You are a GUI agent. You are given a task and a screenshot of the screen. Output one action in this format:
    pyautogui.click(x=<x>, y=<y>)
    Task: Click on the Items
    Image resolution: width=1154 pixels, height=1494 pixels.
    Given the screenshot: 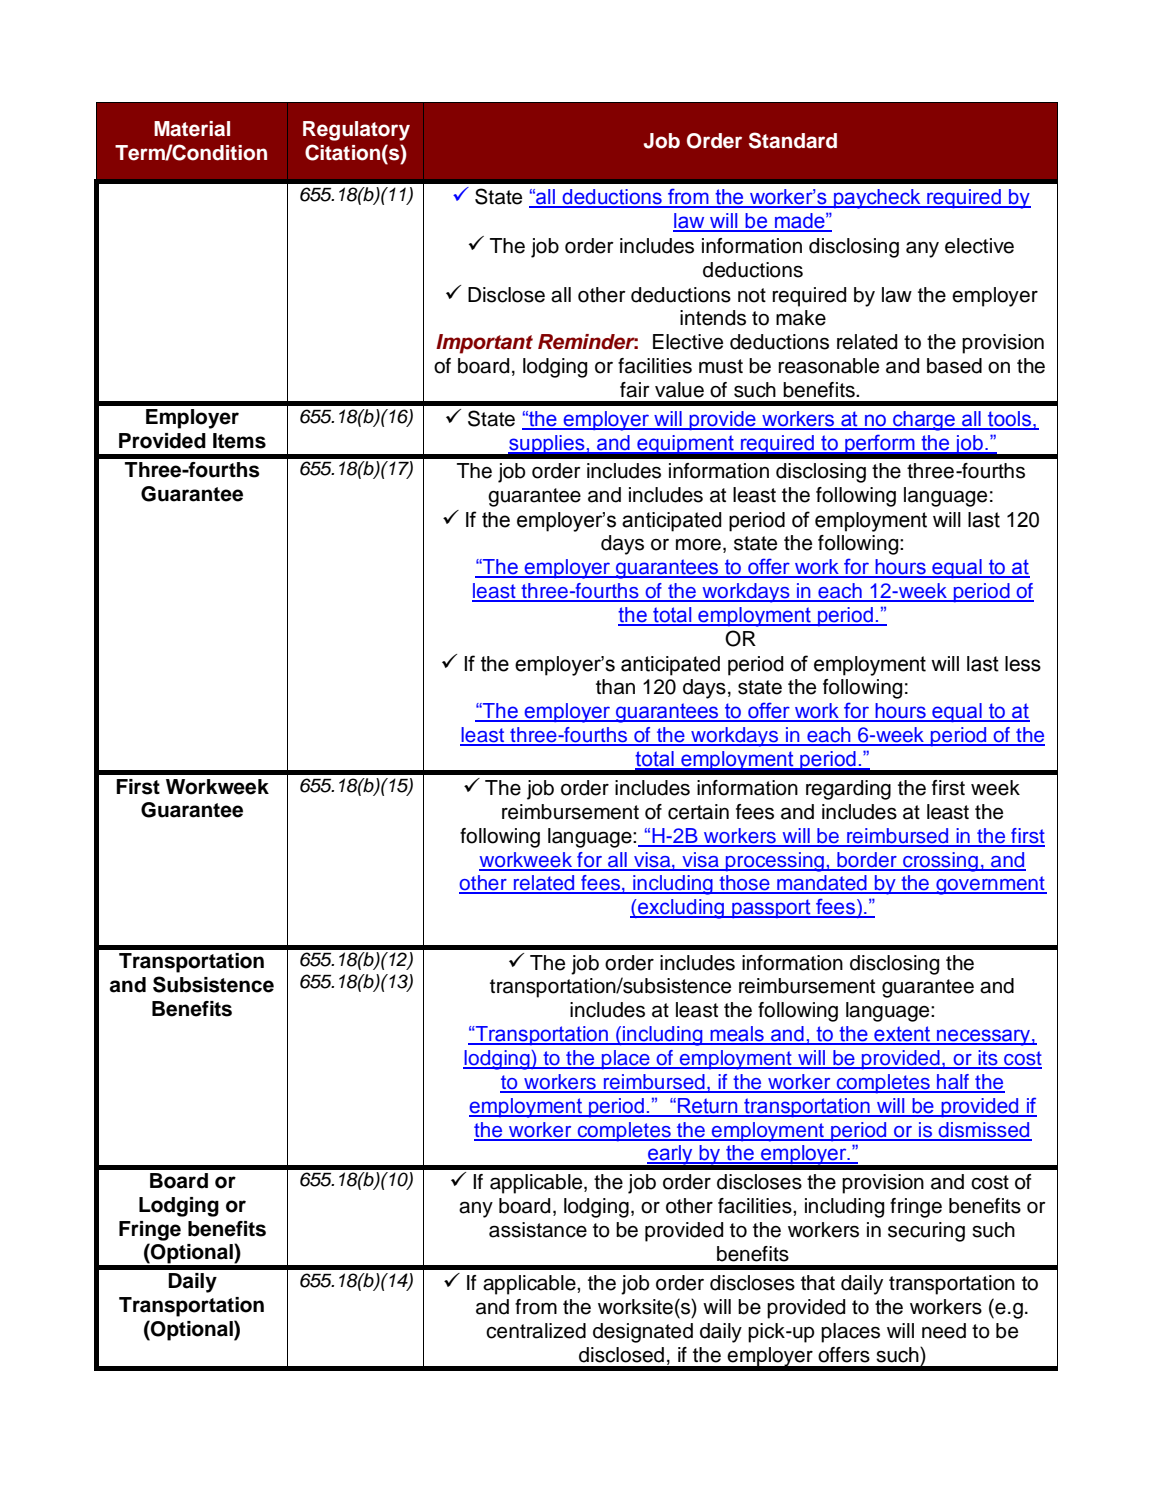 What is the action you would take?
    pyautogui.click(x=239, y=441)
